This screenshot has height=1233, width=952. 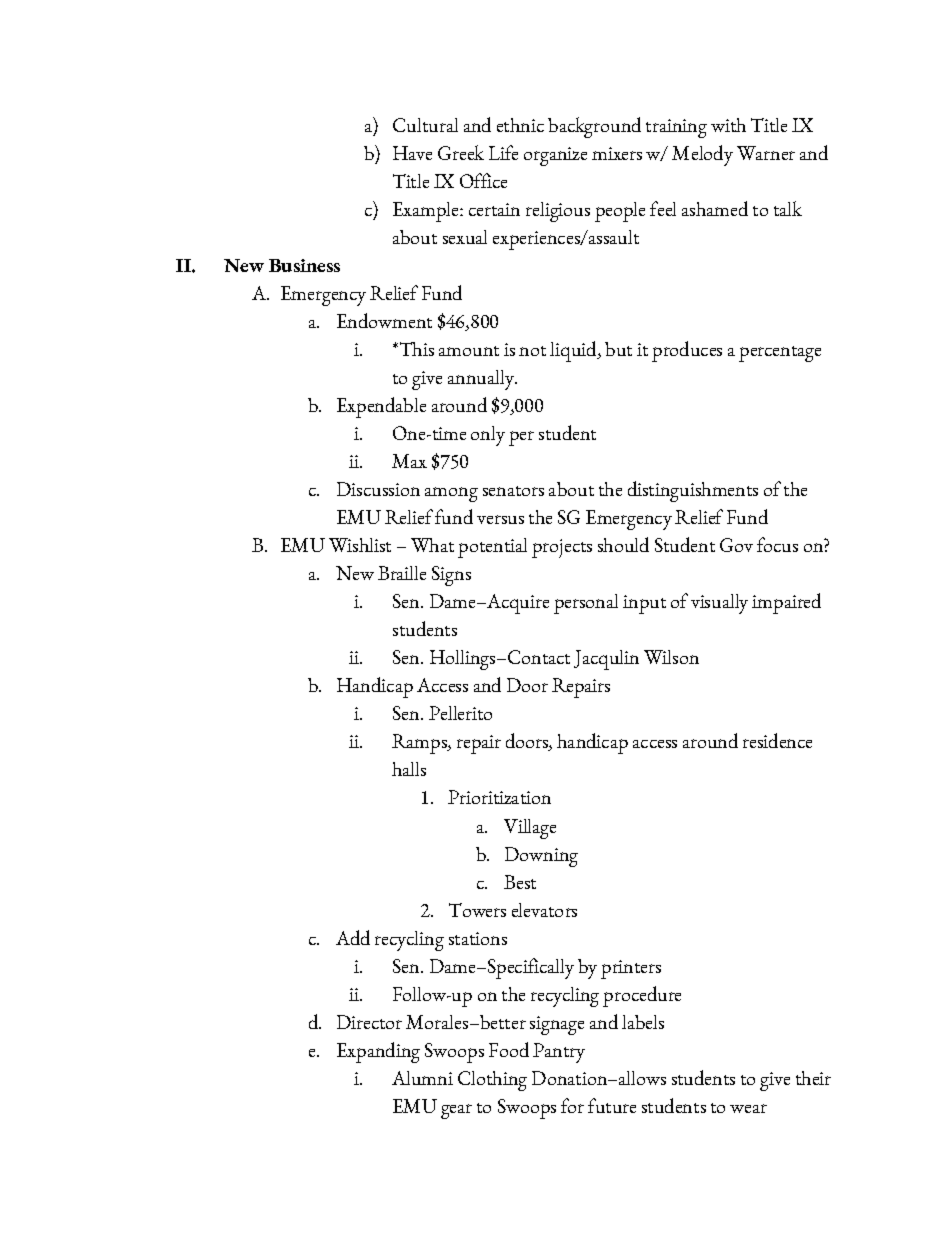 What do you see at coordinates (555, 156) in the screenshot?
I see `organize` at bounding box center [555, 156].
